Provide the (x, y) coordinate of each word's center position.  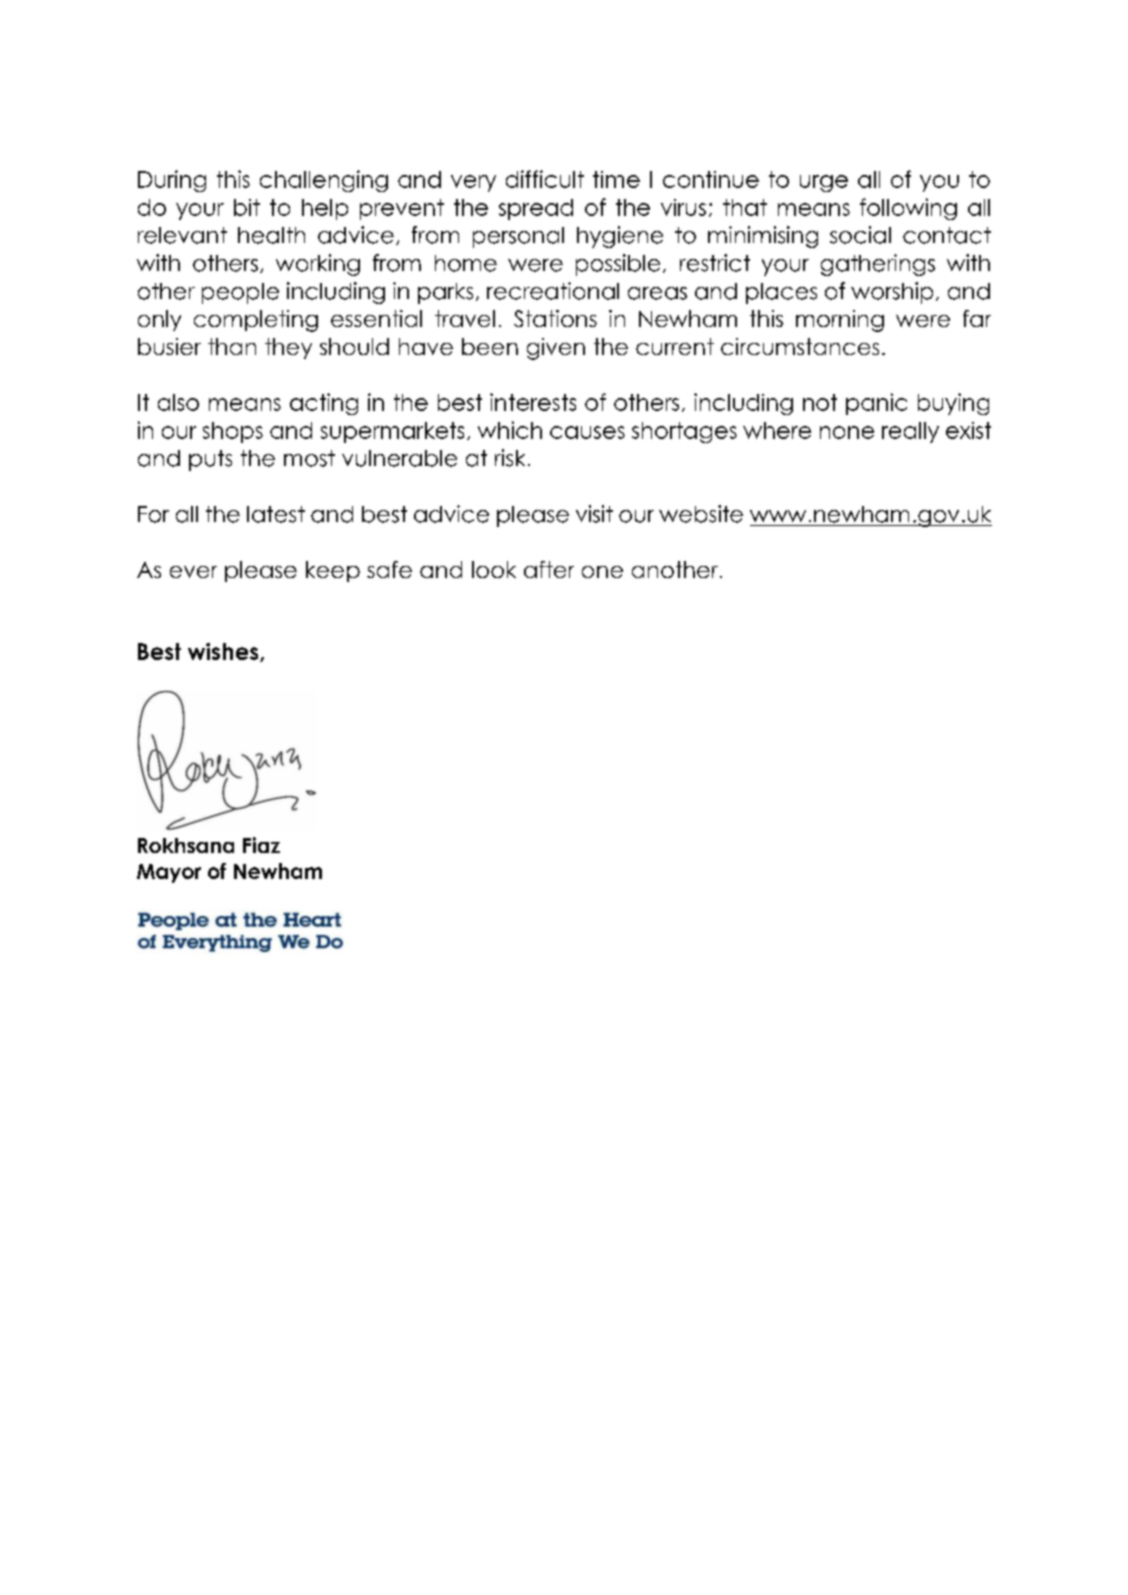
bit (247, 207)
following (908, 209)
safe (389, 569)
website (701, 514)
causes (587, 432)
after (549, 569)
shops (233, 432)
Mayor (169, 873)
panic (876, 404)
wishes (224, 652)
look (494, 569)
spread (536, 209)
